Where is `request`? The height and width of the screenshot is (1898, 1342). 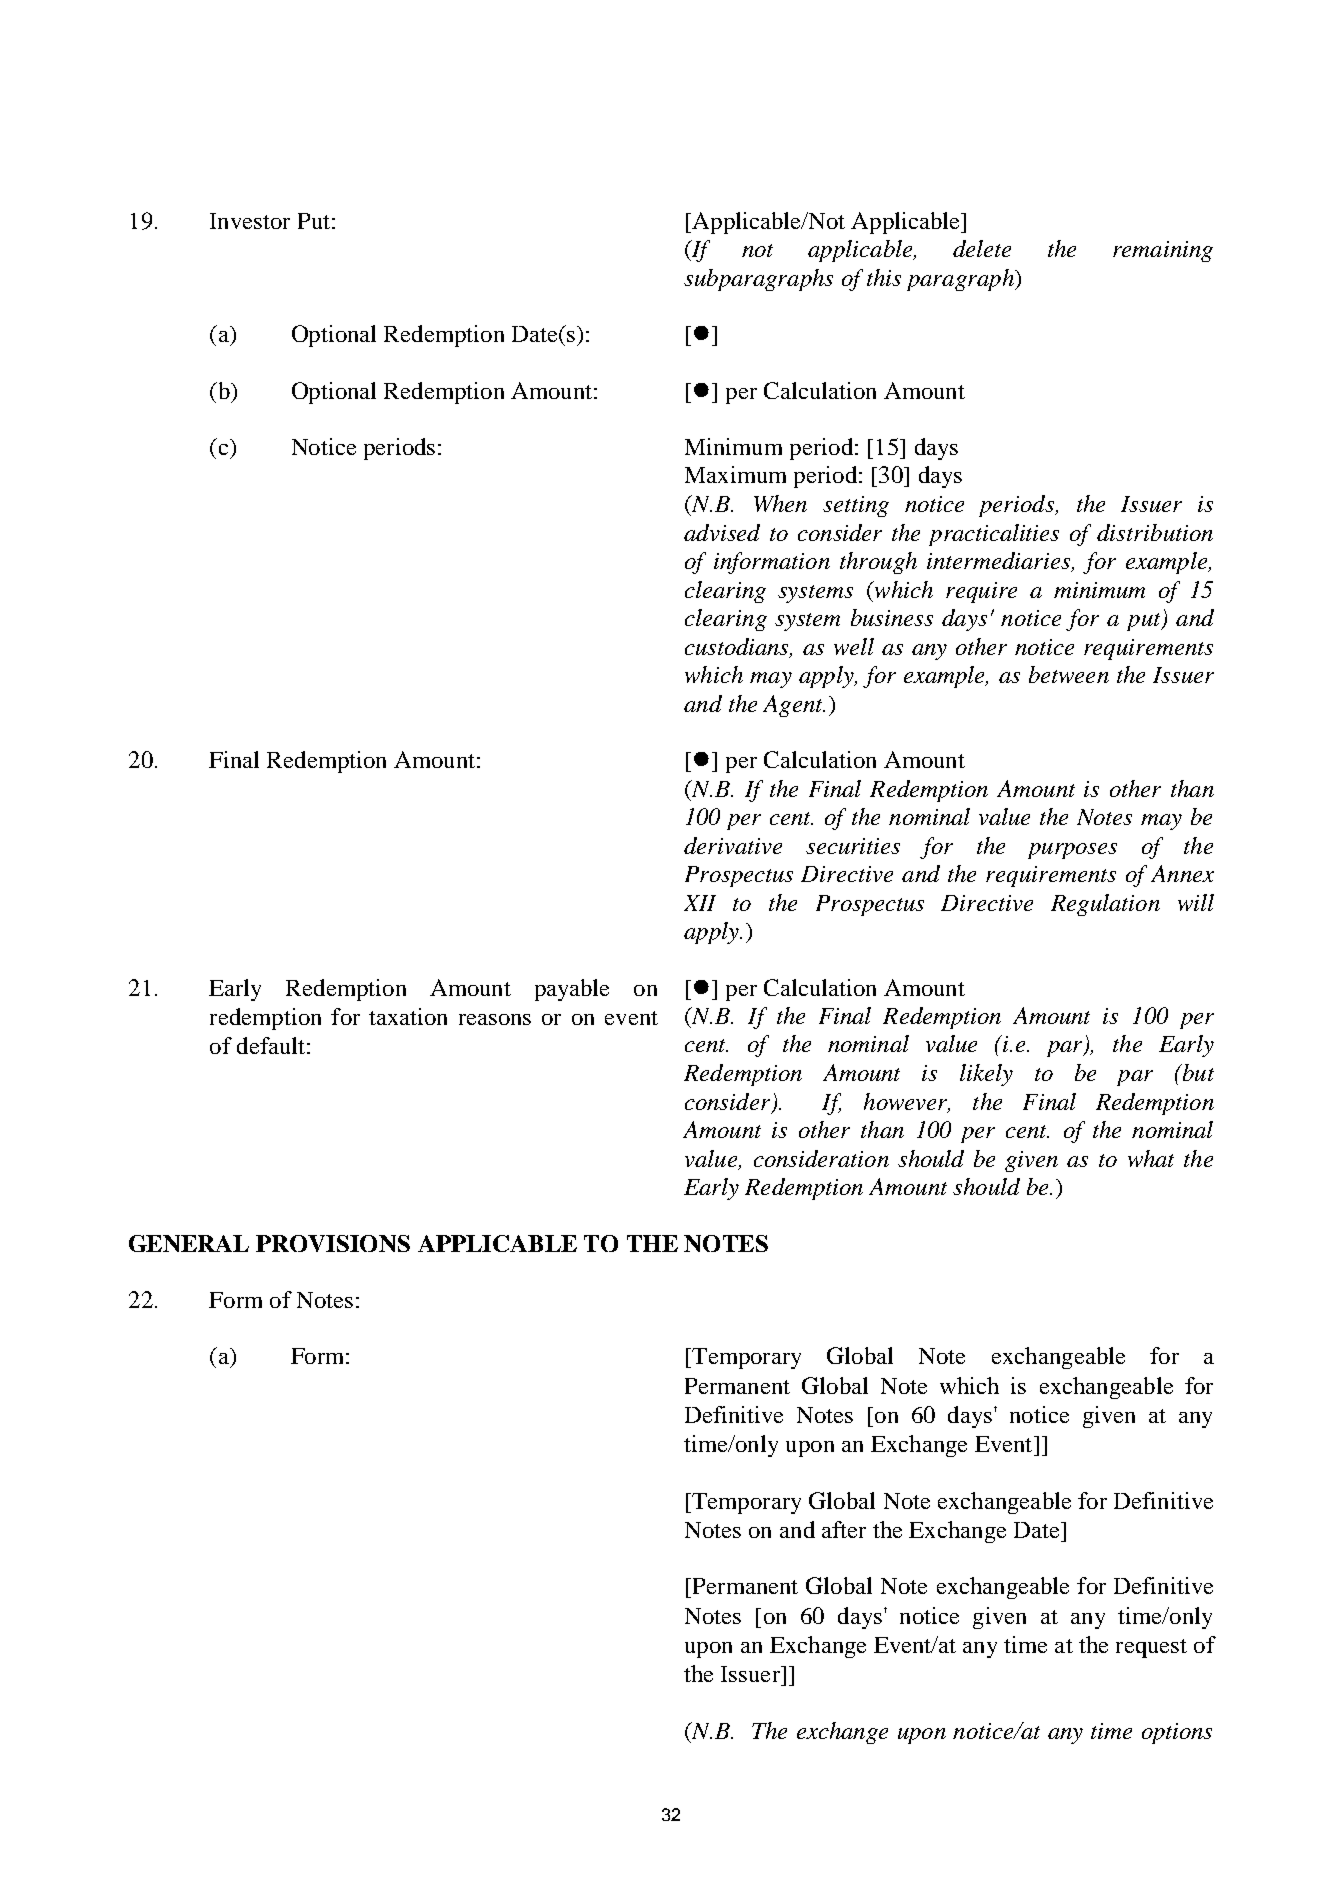 request is located at coordinates (1151, 1648).
